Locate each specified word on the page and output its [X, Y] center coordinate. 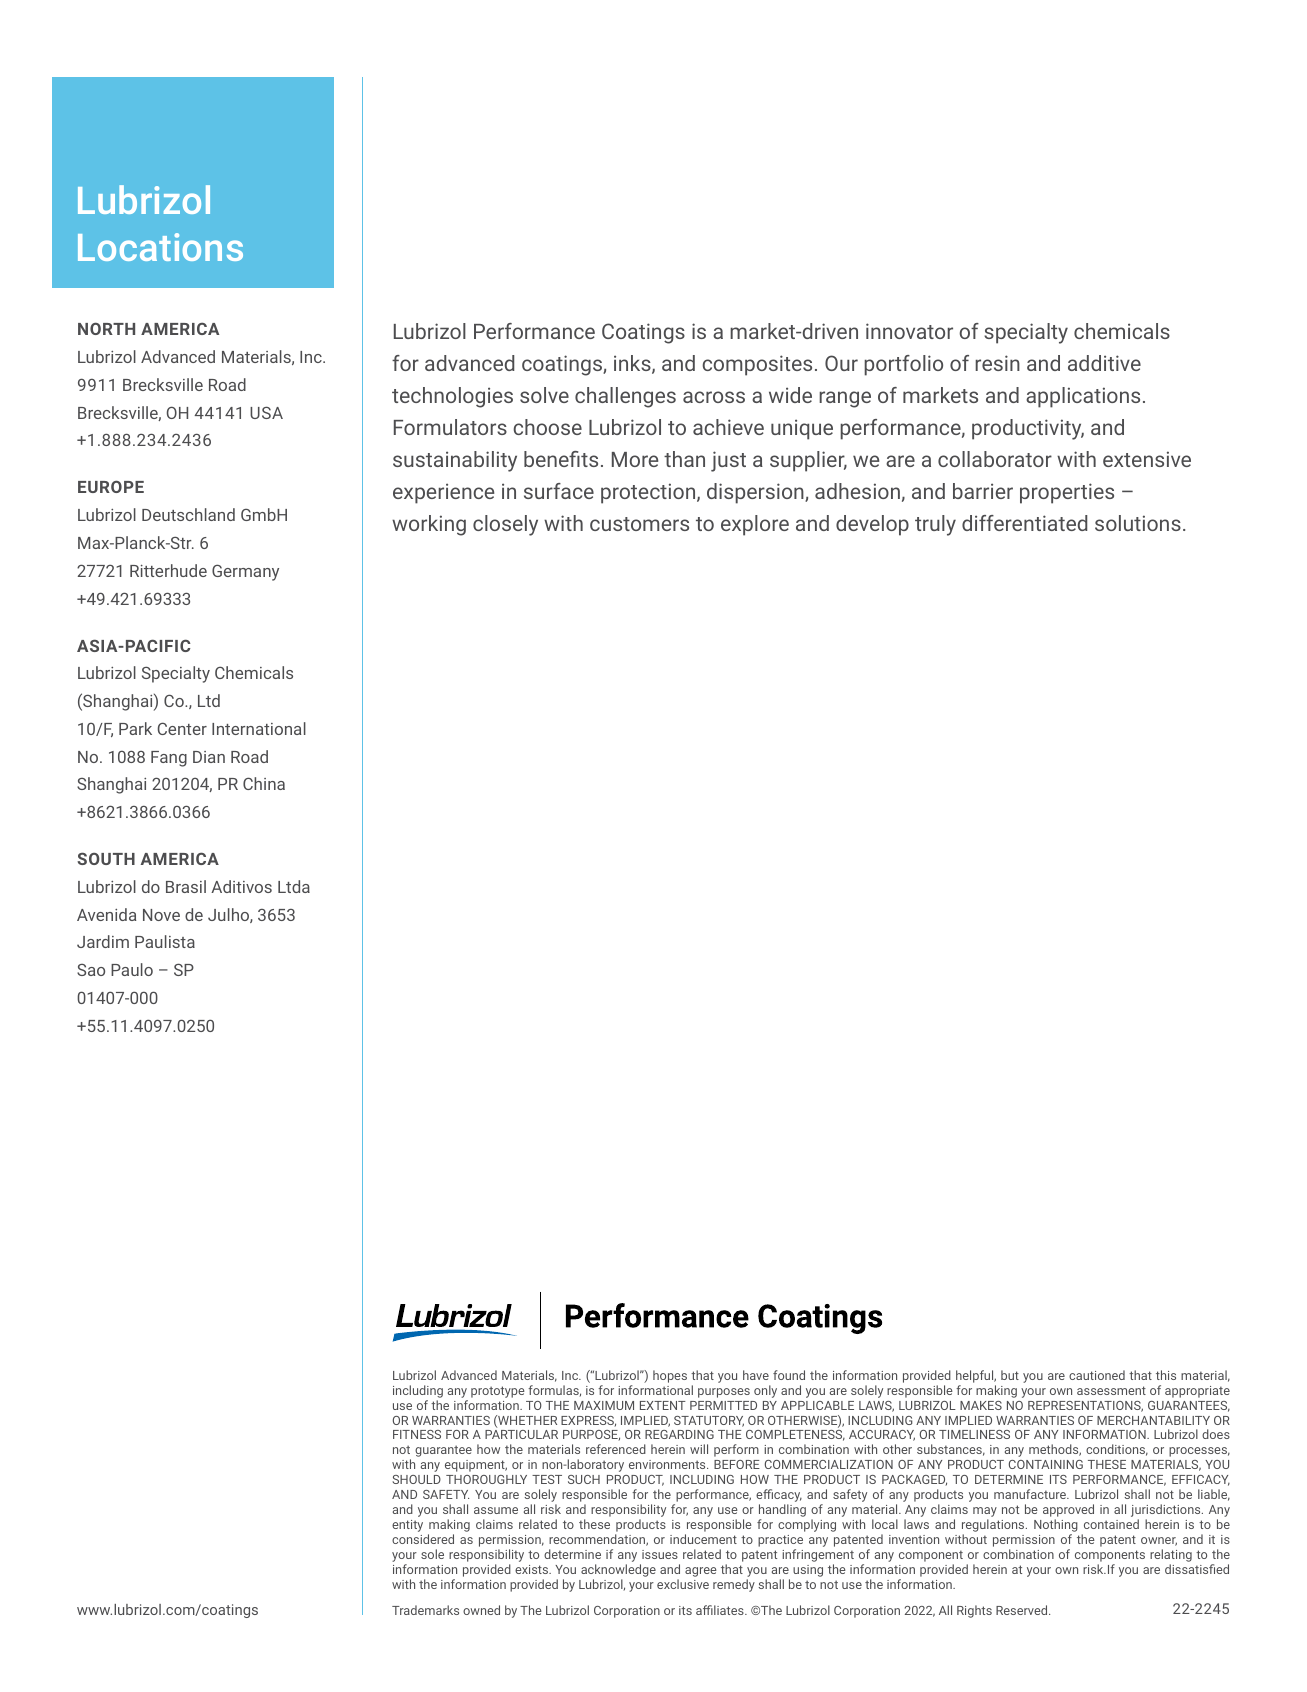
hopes [670, 1376]
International [259, 728]
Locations [160, 247]
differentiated [1024, 523]
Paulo [132, 969]
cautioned [1097, 1375]
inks [633, 364]
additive [1104, 363]
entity [407, 1526]
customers [639, 524]
